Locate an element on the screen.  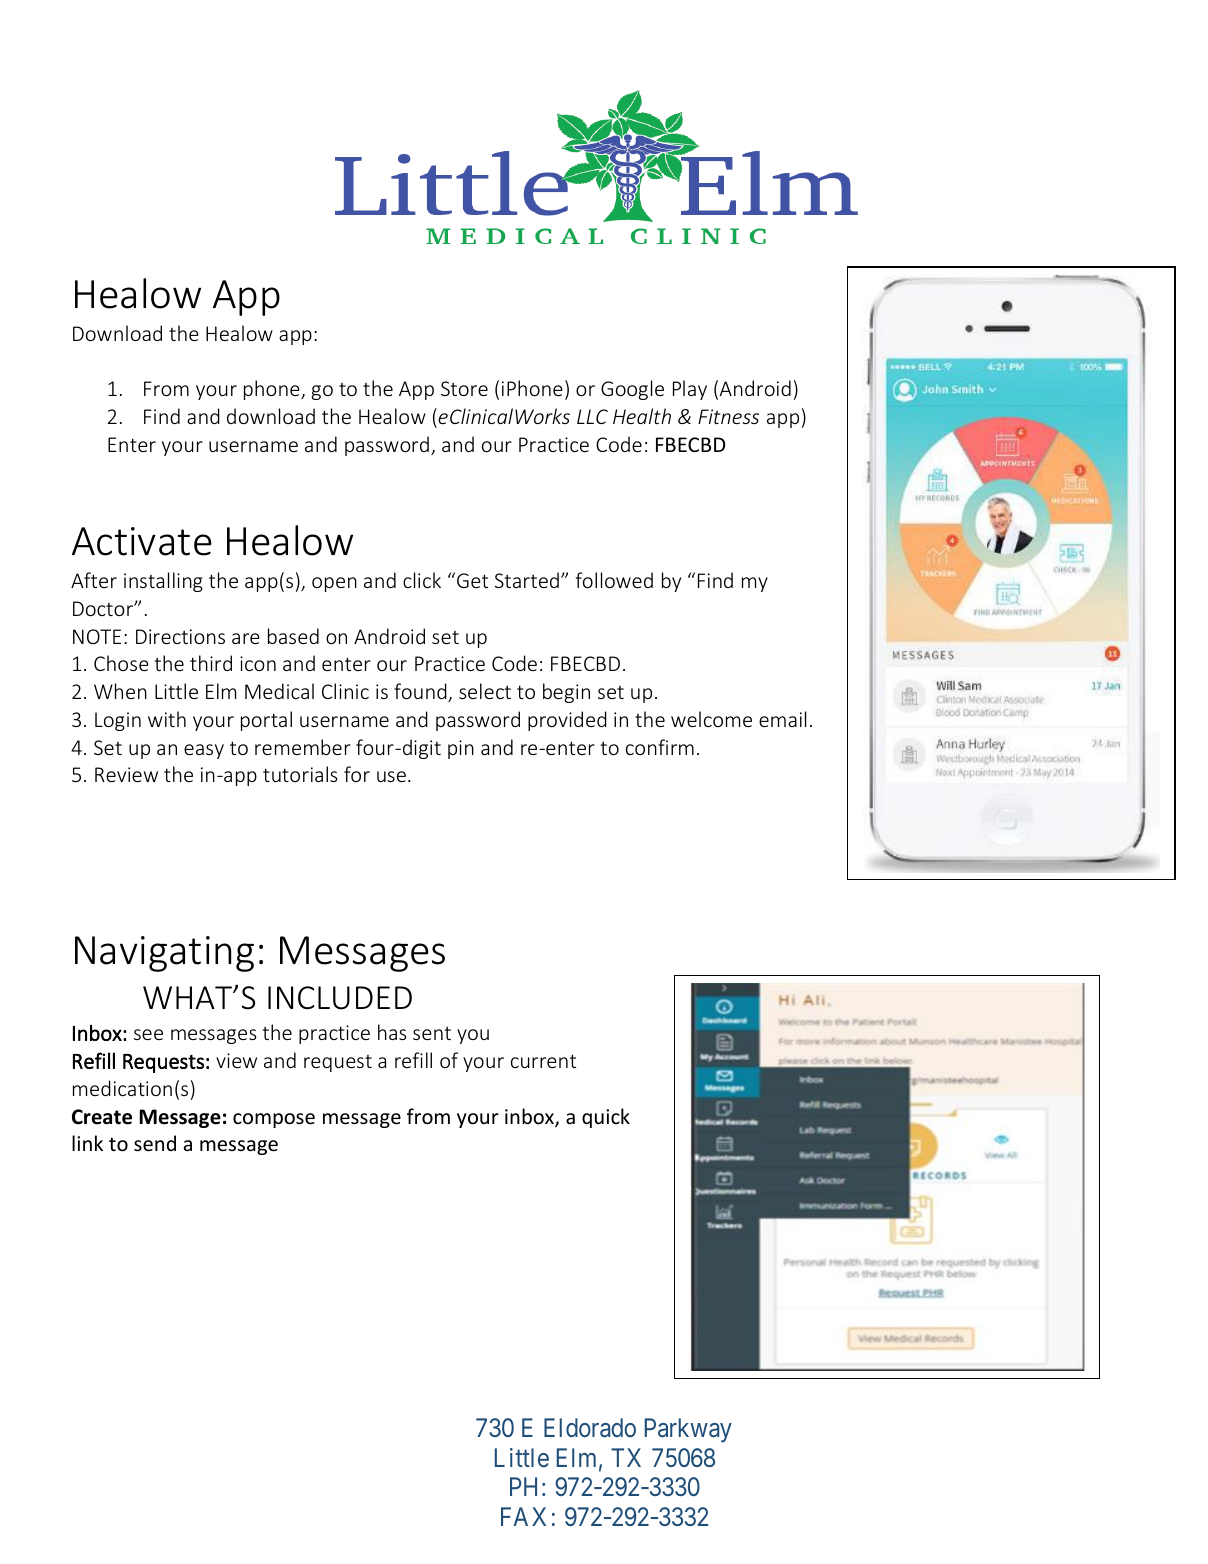
Store is located at coordinates (464, 388).
